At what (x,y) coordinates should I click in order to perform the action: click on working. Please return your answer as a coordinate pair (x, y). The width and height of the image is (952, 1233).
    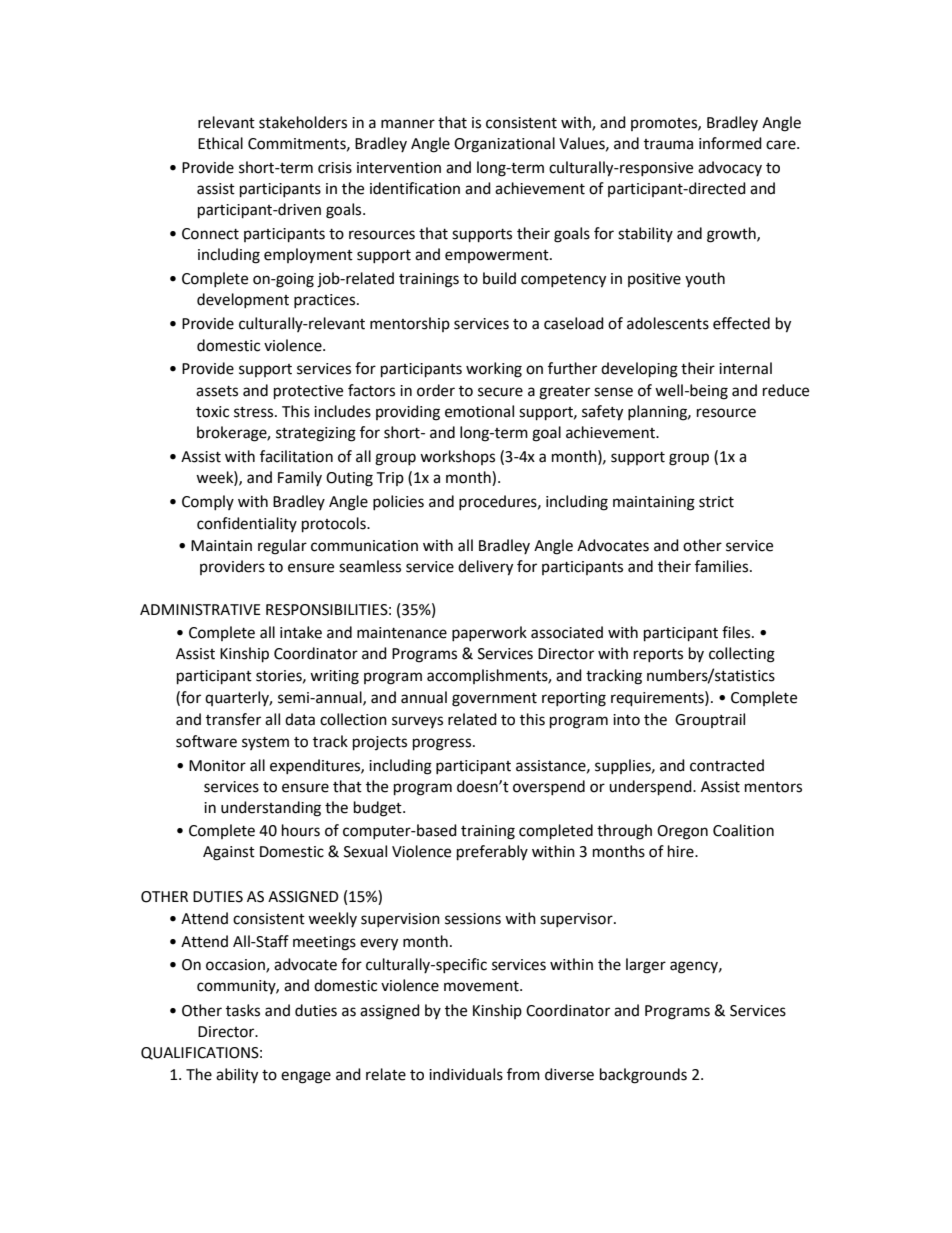
    Looking at the image, I should click on (494, 370).
